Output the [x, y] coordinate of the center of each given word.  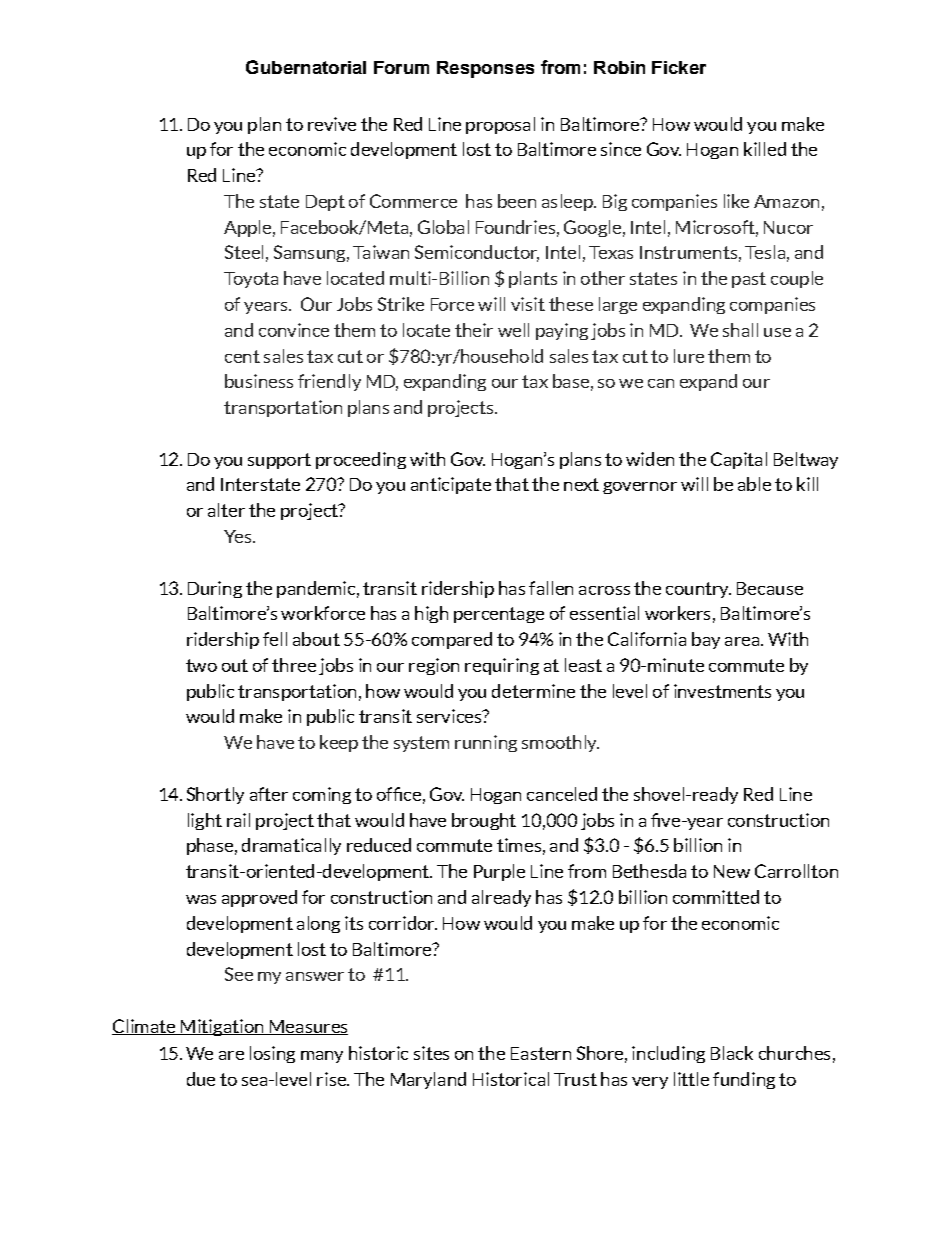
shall [740, 330]
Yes [239, 536]
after [269, 794]
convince [294, 330]
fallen [551, 588]
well [513, 330]
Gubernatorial [306, 67]
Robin [619, 67]
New [732, 871]
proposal [500, 125]
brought [484, 821]
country [698, 590]
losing [272, 1054]
